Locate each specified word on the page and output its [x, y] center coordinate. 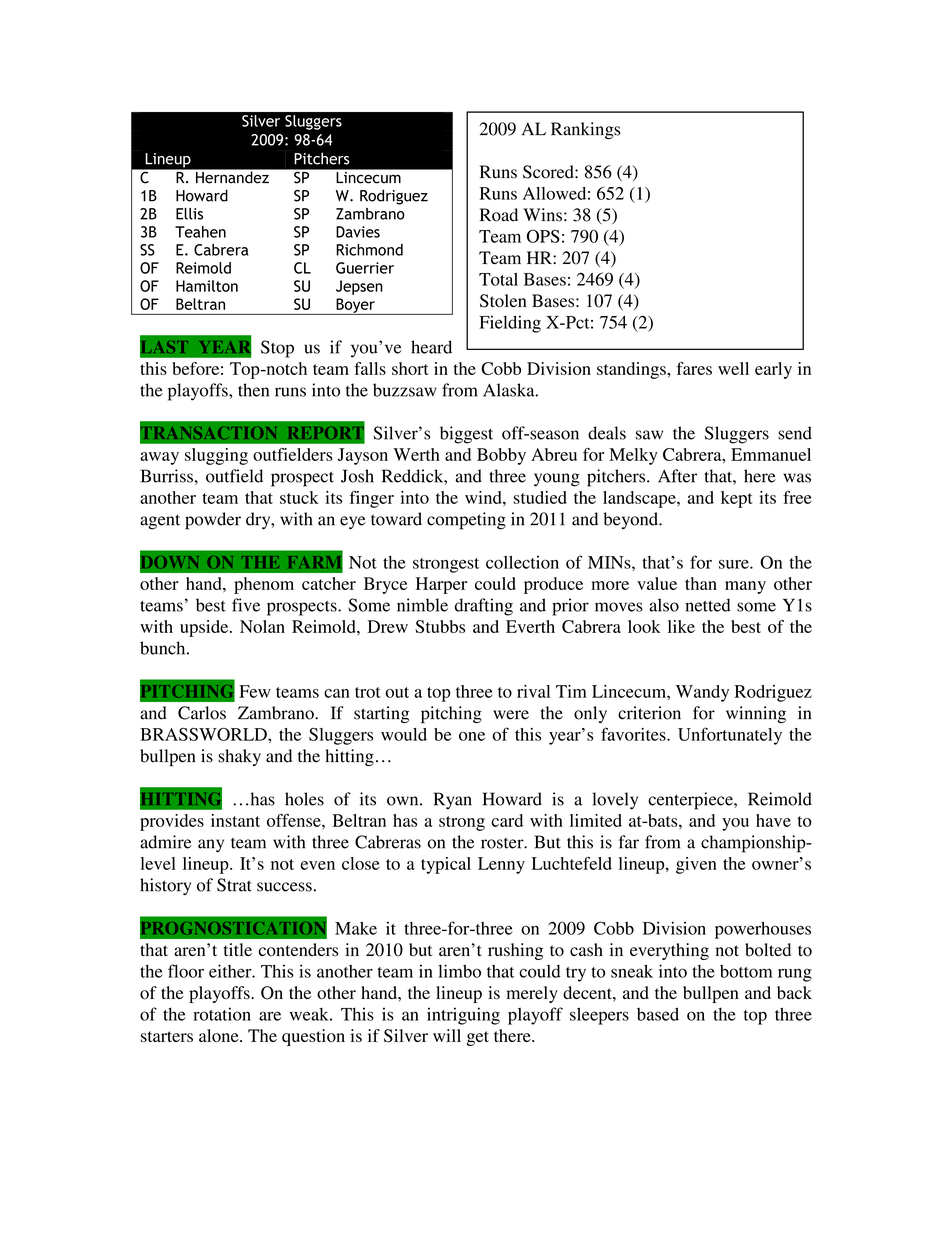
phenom [264, 585]
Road [499, 215]
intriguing [463, 1016]
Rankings [586, 131]
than [701, 583]
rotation [222, 1014]
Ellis [189, 214]
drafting [484, 607]
